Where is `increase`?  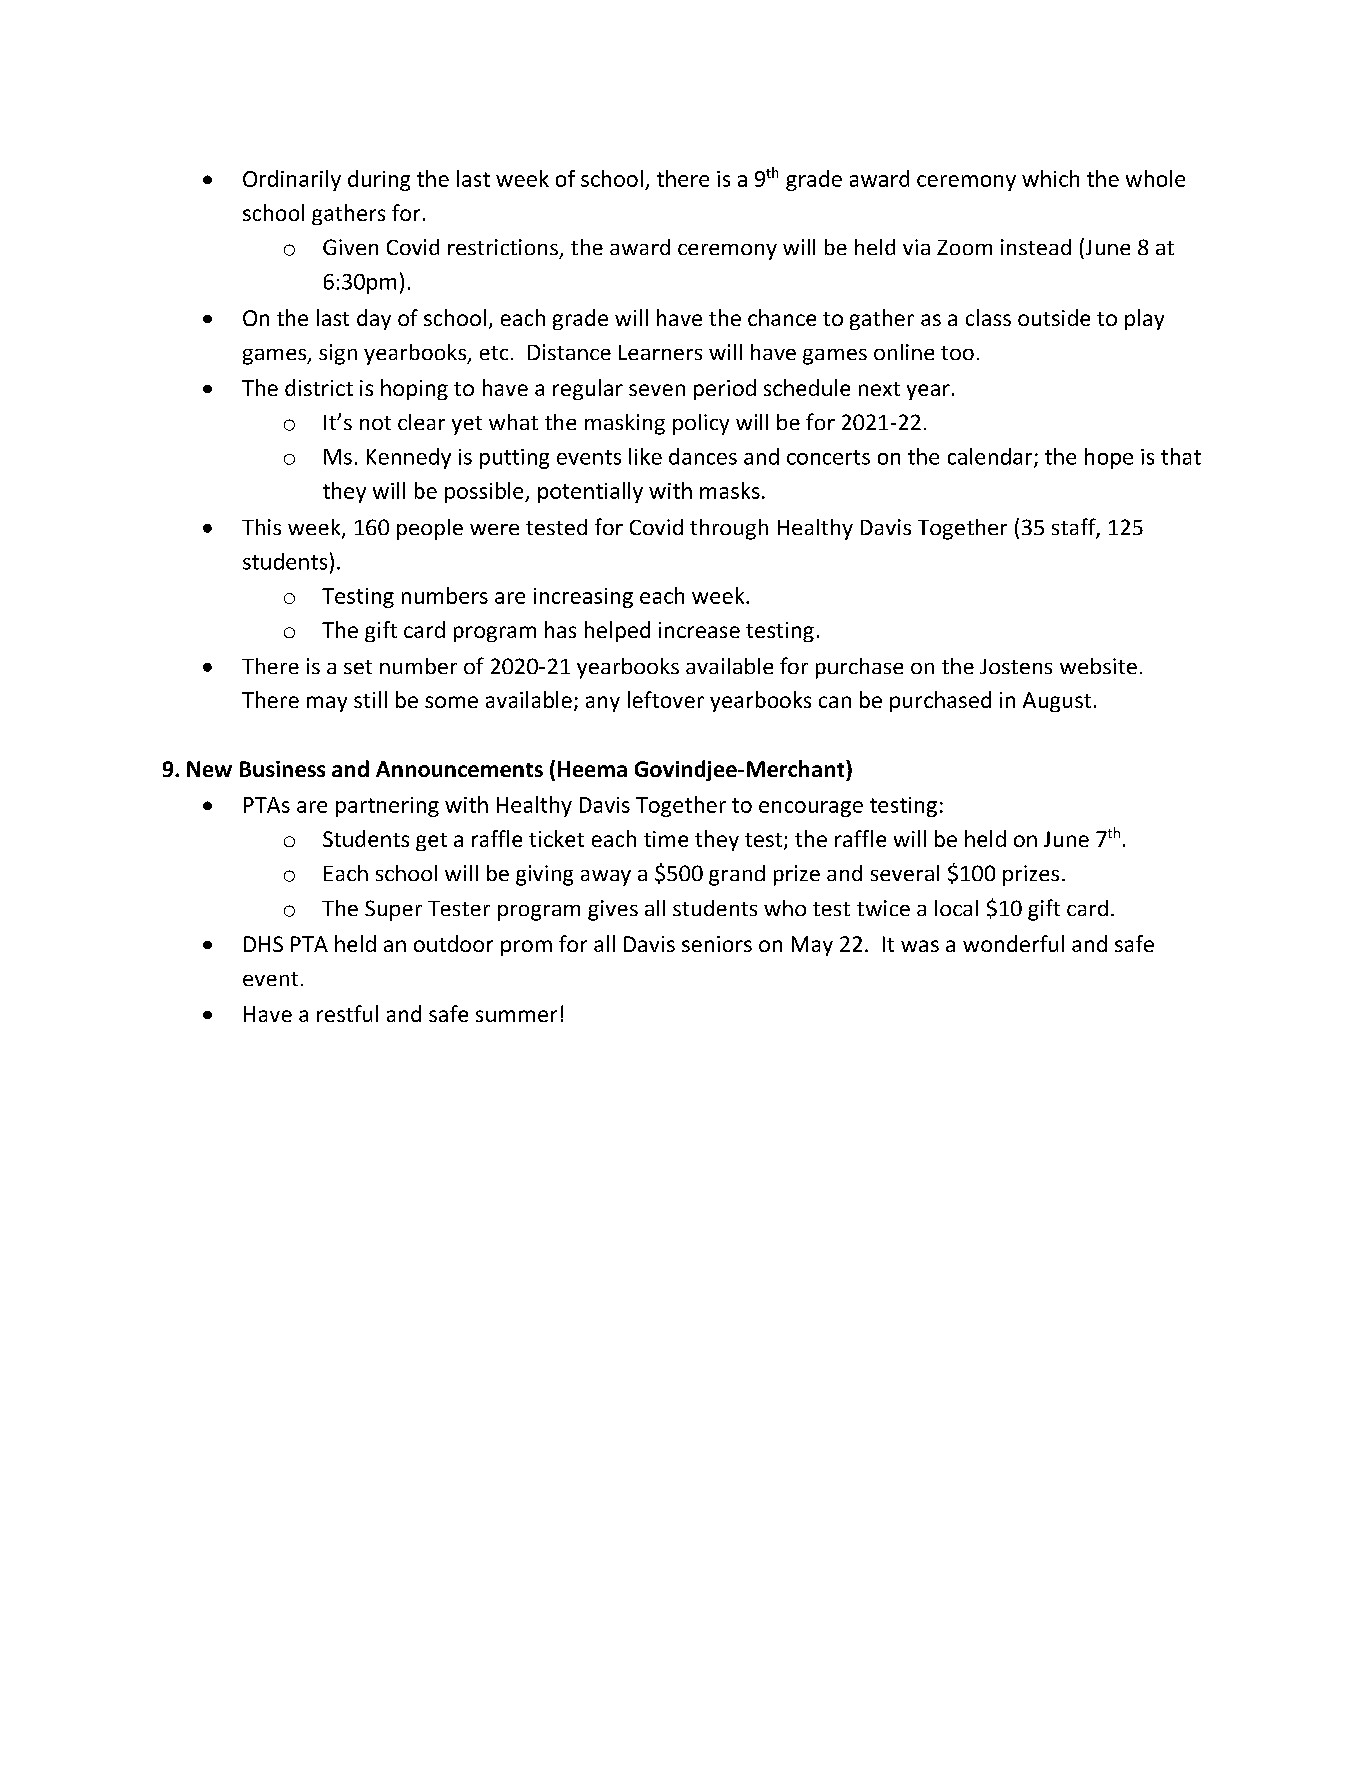 increase is located at coordinates (699, 630).
